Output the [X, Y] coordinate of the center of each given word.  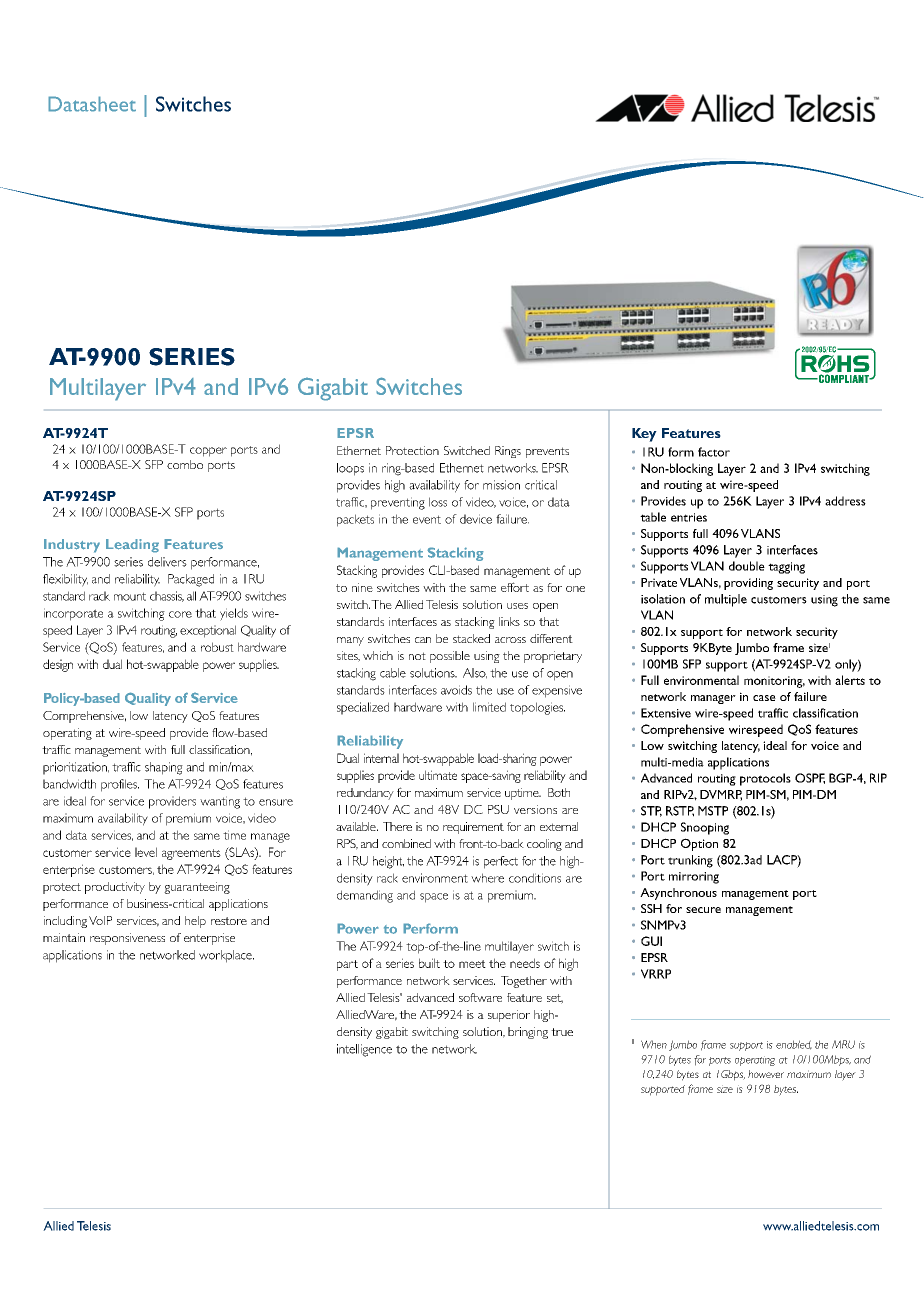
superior [509, 1016]
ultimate [438, 775]
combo [185, 464]
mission [501, 485]
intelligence [364, 1050]
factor [714, 452]
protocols [765, 779]
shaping [164, 768]
